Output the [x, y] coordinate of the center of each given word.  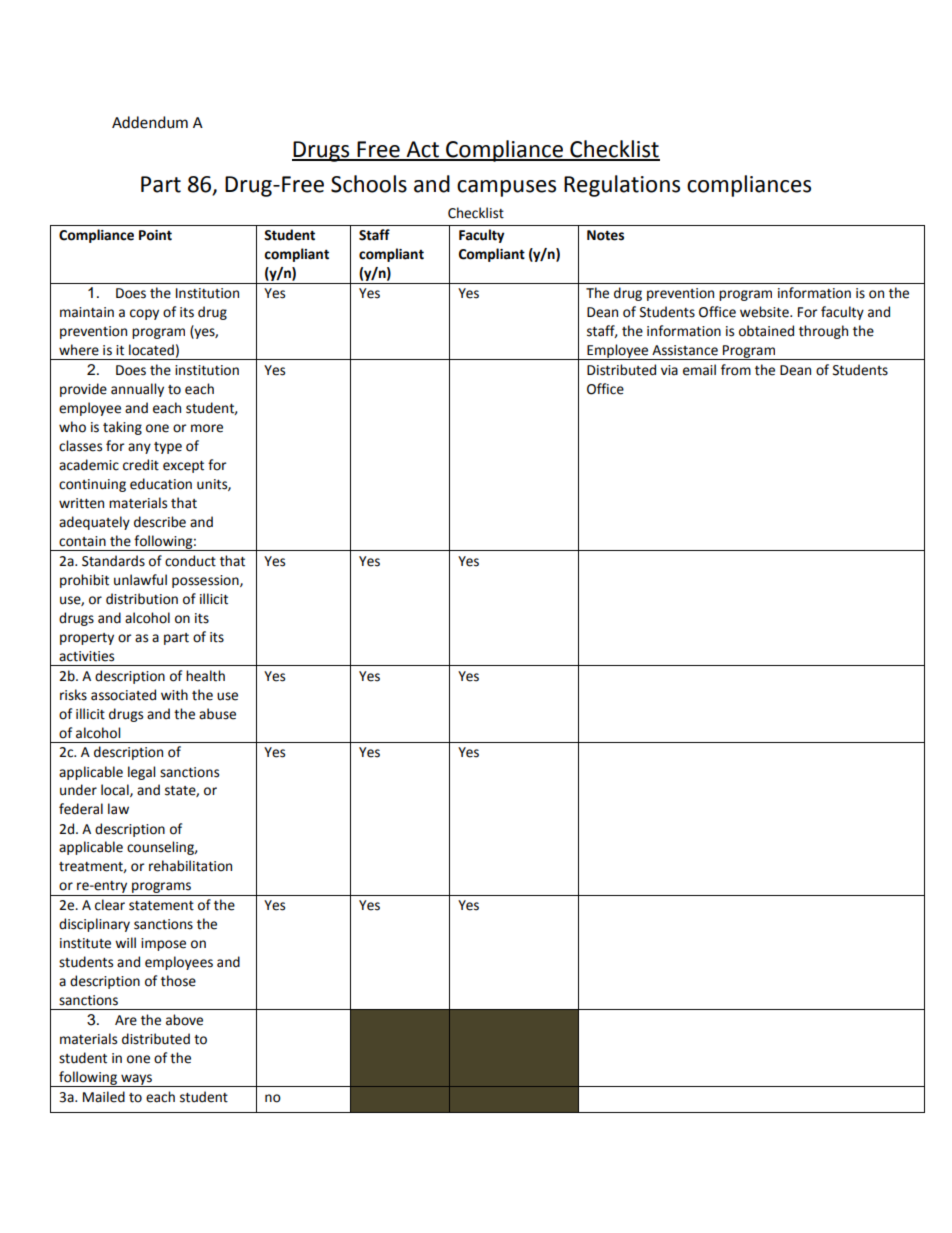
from [736, 370]
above [184, 1020]
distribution [142, 599]
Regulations [622, 186]
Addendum [150, 122]
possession [206, 581]
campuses [506, 188]
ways [137, 1080]
